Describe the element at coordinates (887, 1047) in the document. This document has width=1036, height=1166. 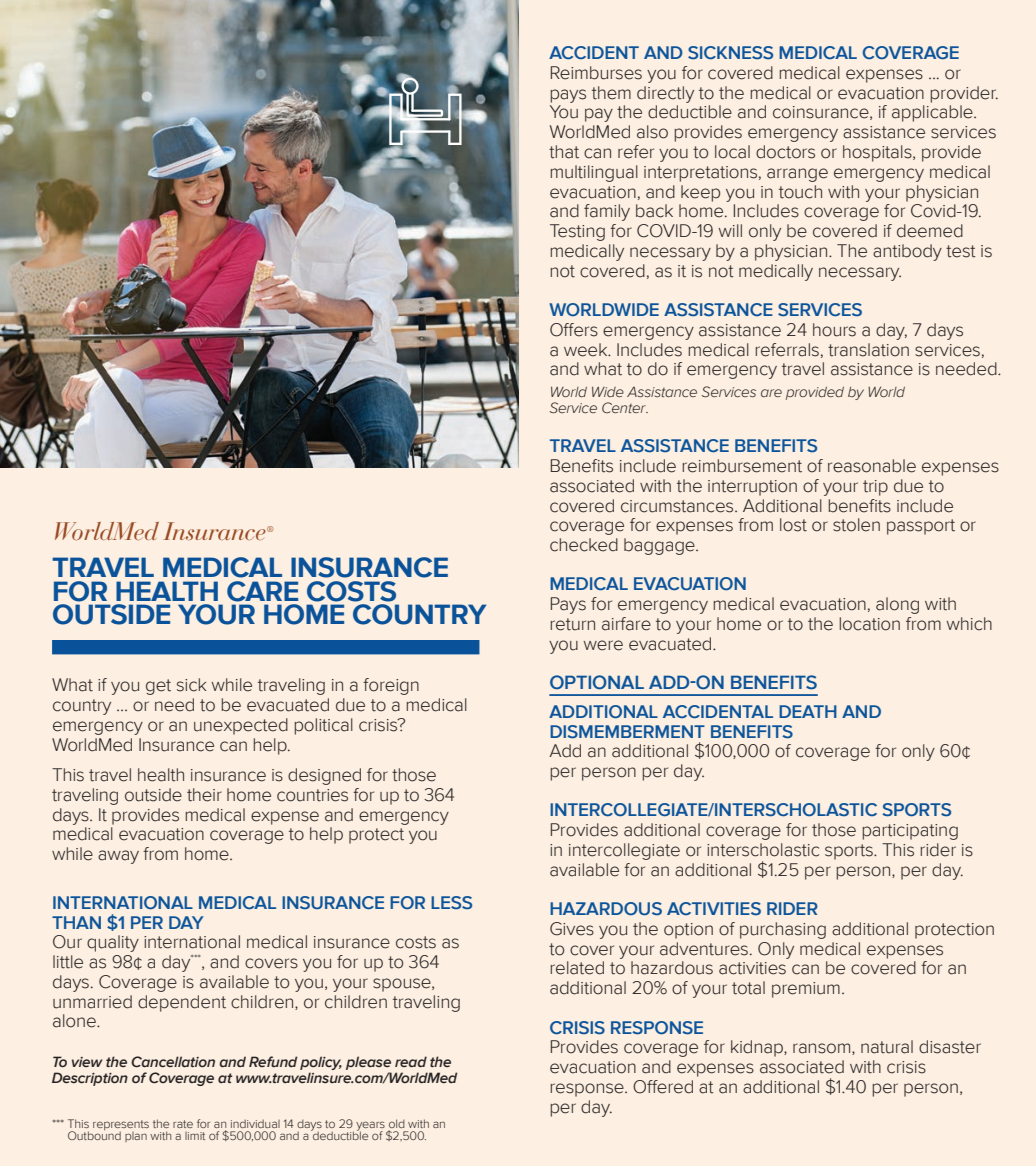
I see `natural` at that location.
